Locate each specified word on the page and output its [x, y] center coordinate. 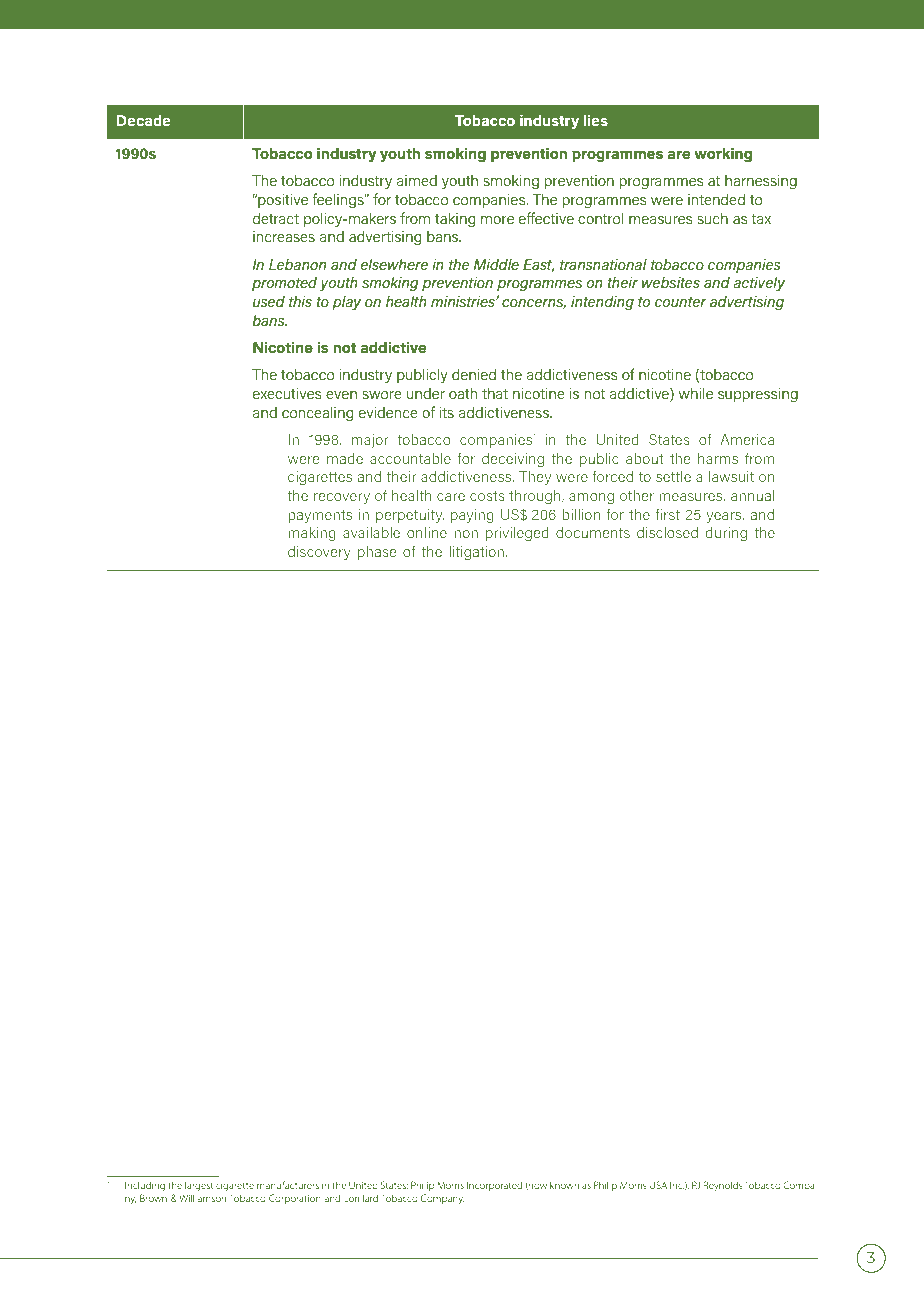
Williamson [202, 1198]
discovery [319, 552]
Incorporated [494, 1186]
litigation [478, 552]
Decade [144, 120]
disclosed [667, 532]
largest [199, 1186]
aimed [417, 180]
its [446, 412]
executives [287, 393]
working [723, 155]
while [696, 393]
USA [658, 1185]
